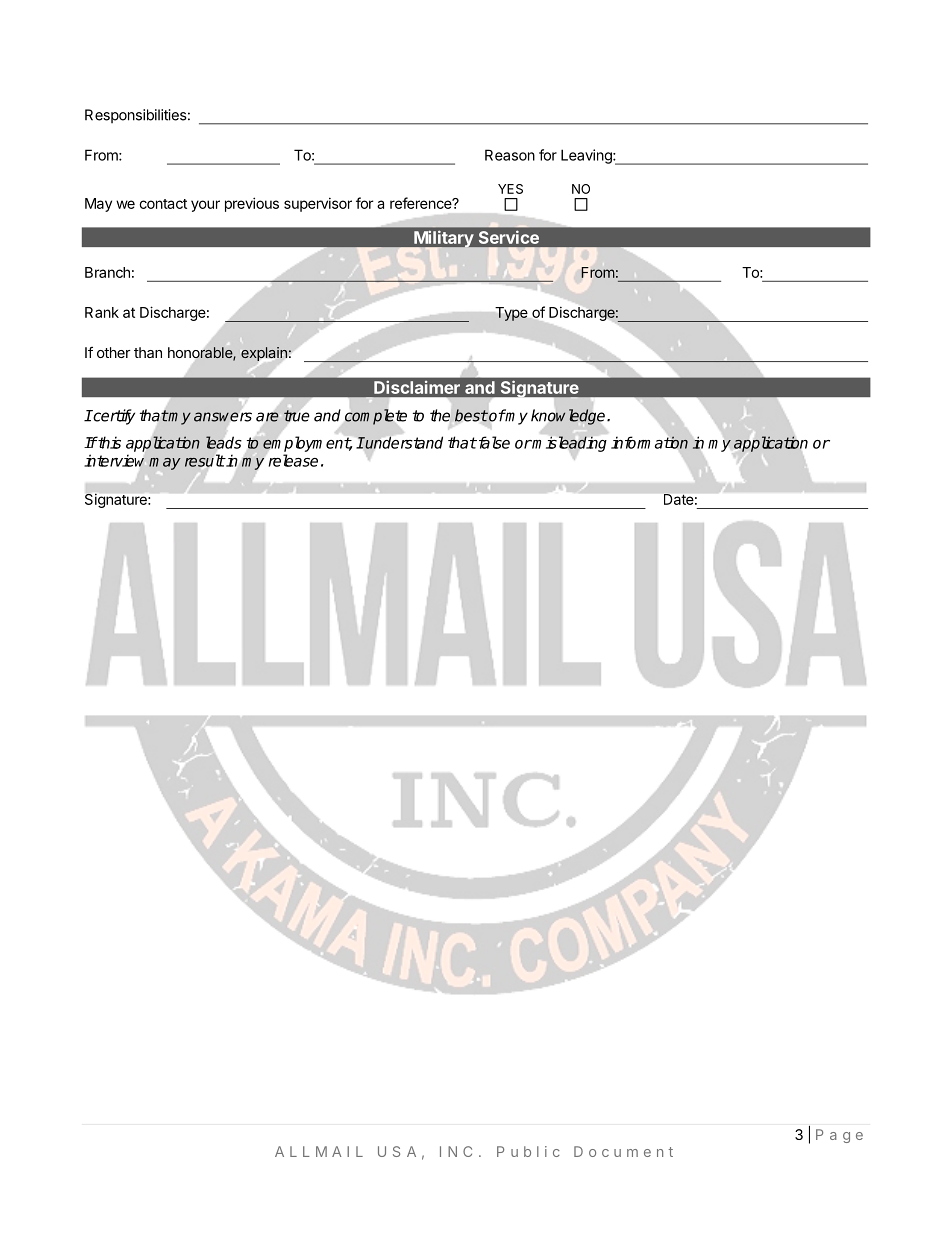  I want to click on contact, so click(163, 204).
